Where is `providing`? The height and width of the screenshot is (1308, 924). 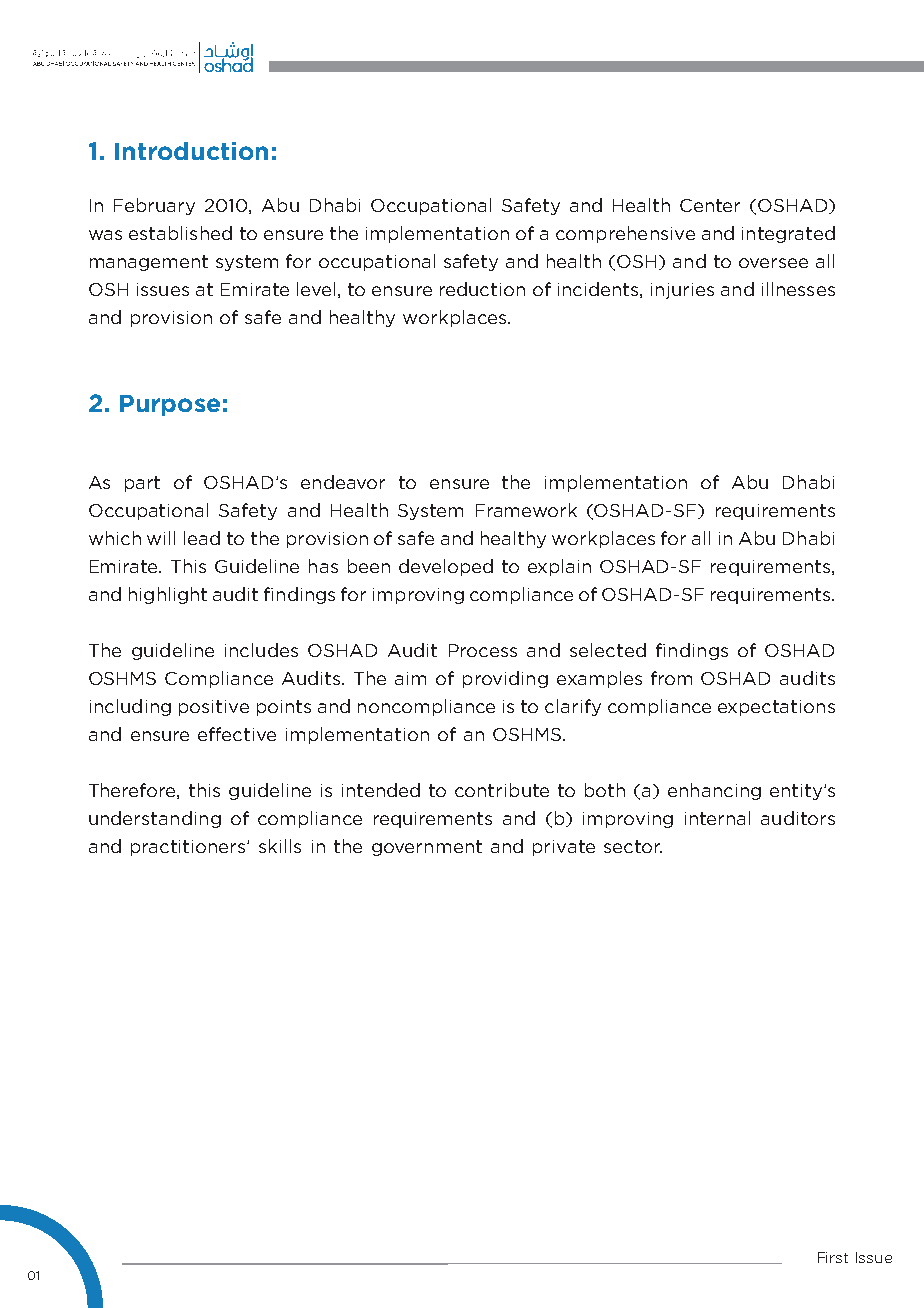
providing is located at coordinates (505, 679).
